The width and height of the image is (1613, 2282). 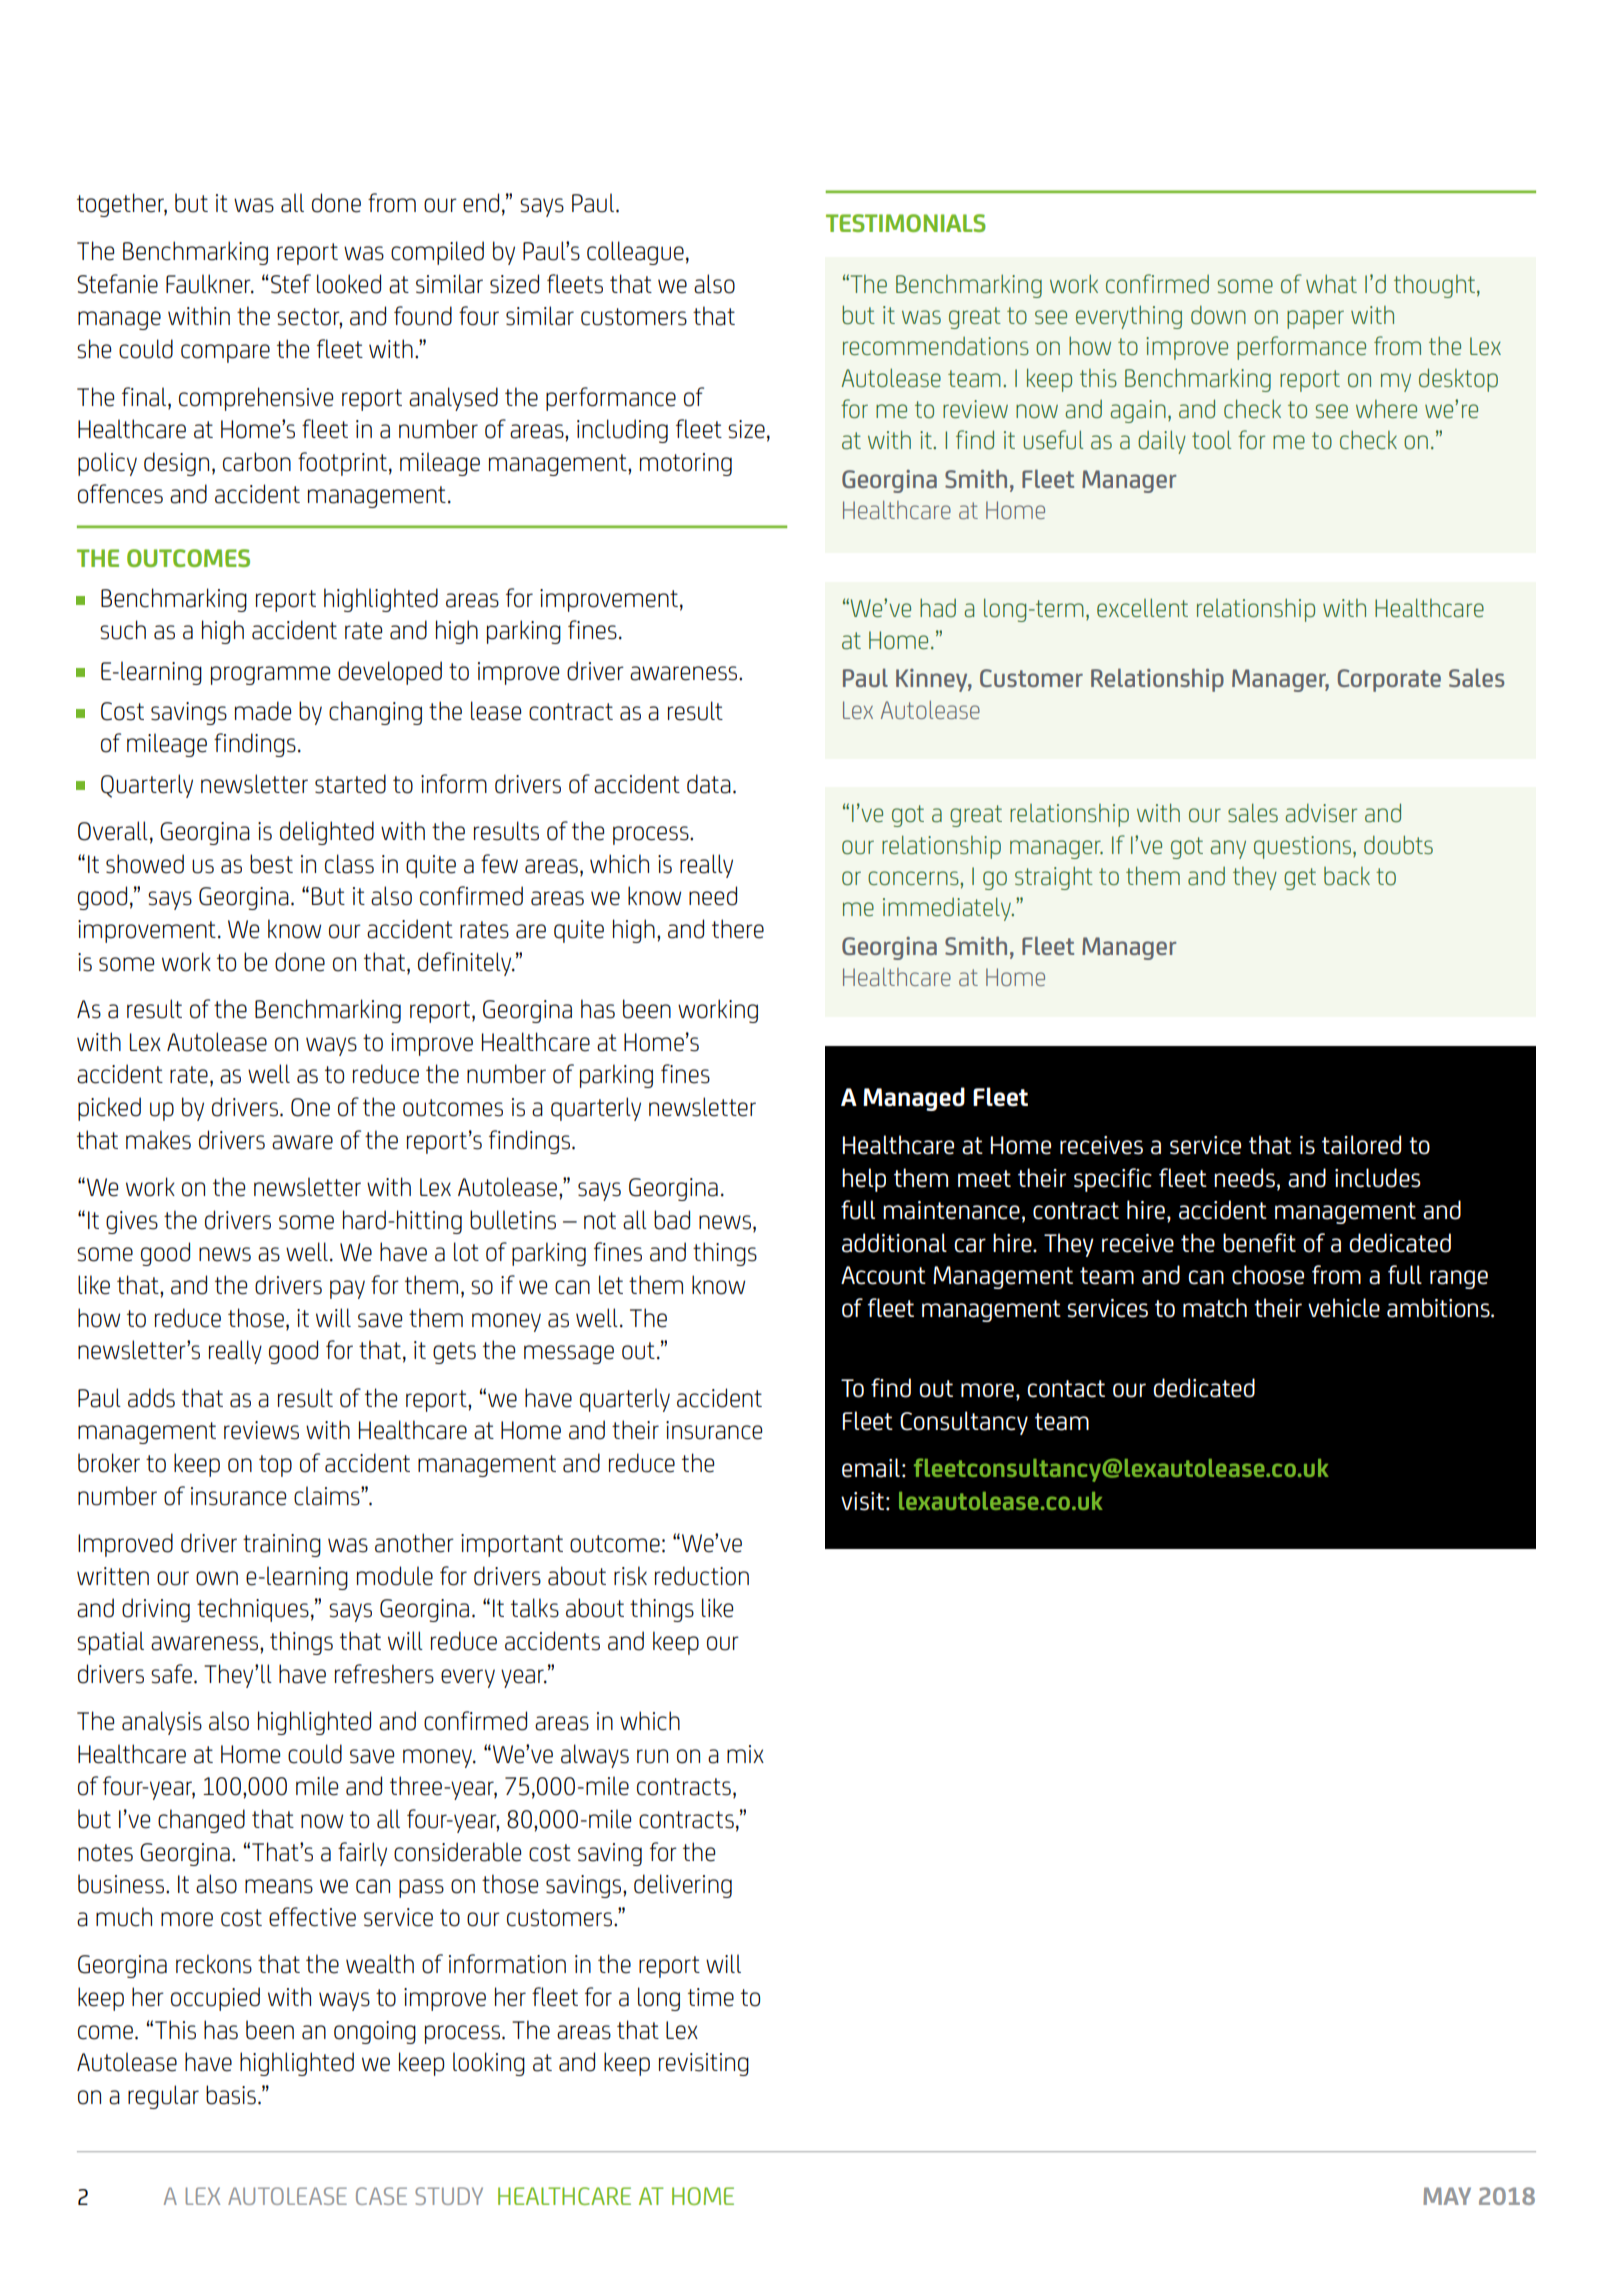 I want to click on MAY, so click(x=1447, y=2196).
